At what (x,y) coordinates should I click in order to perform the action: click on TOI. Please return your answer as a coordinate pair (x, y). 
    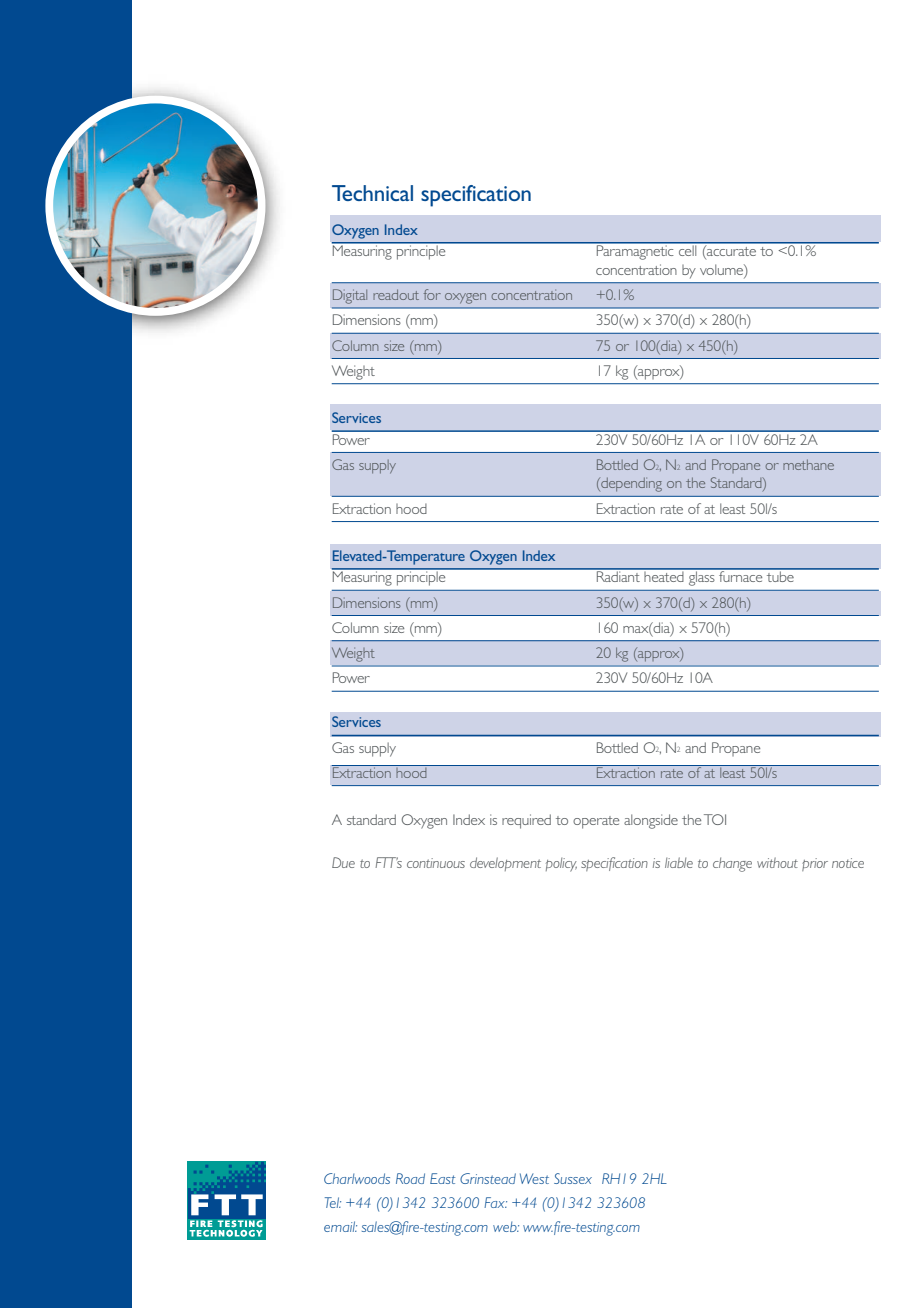
    Looking at the image, I should click on (715, 819).
